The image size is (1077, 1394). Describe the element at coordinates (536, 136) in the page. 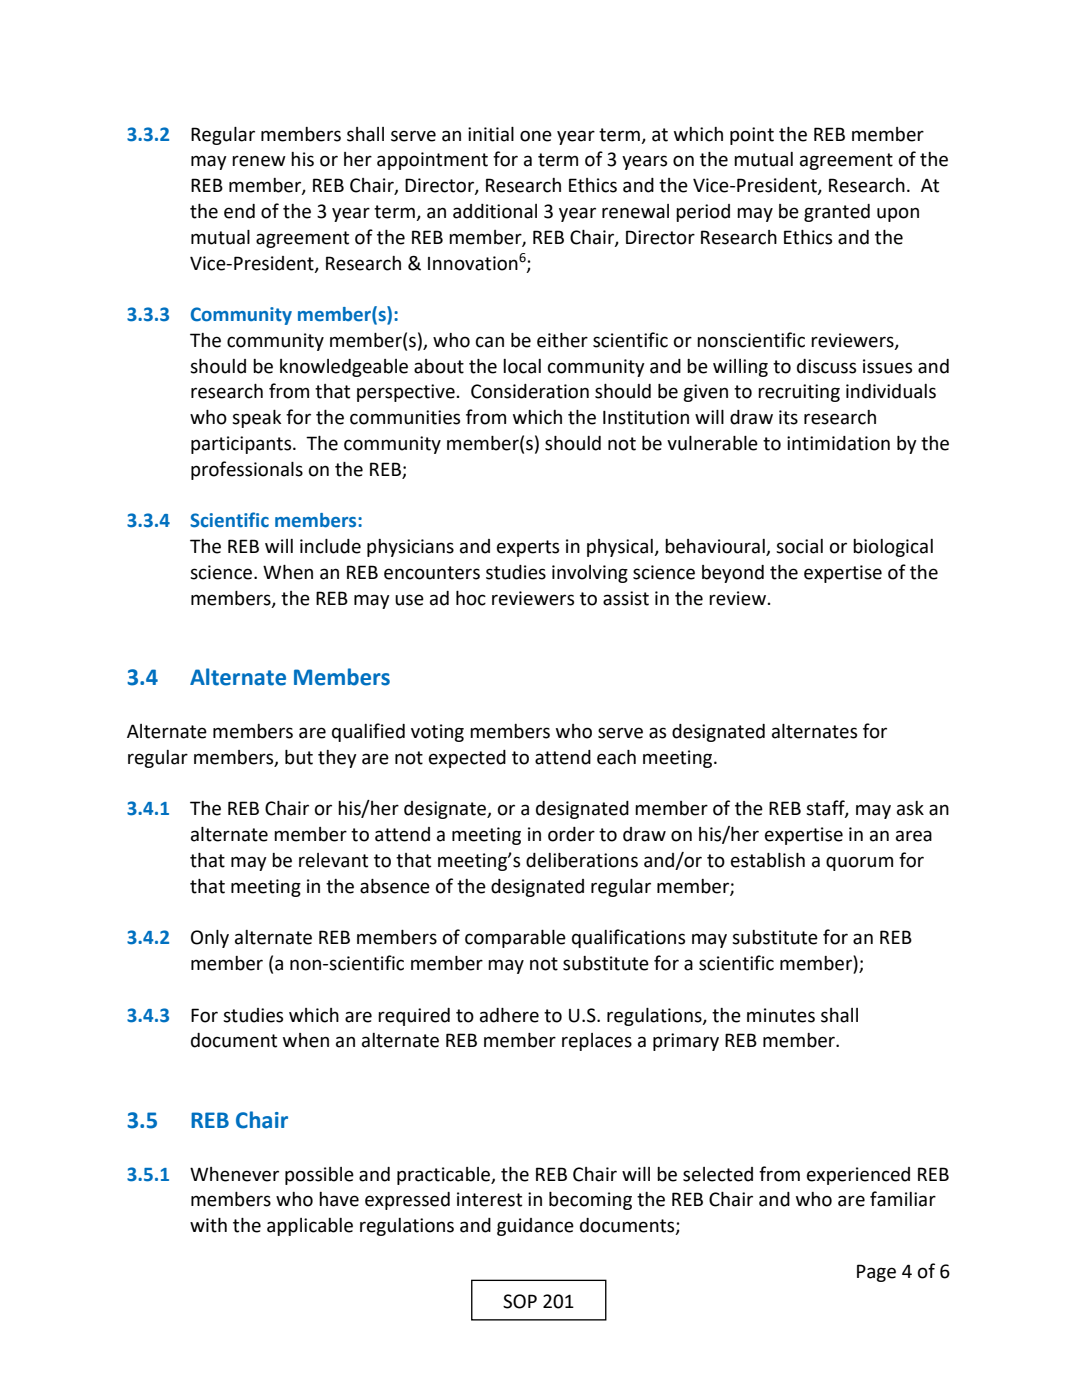

I see `one` at that location.
